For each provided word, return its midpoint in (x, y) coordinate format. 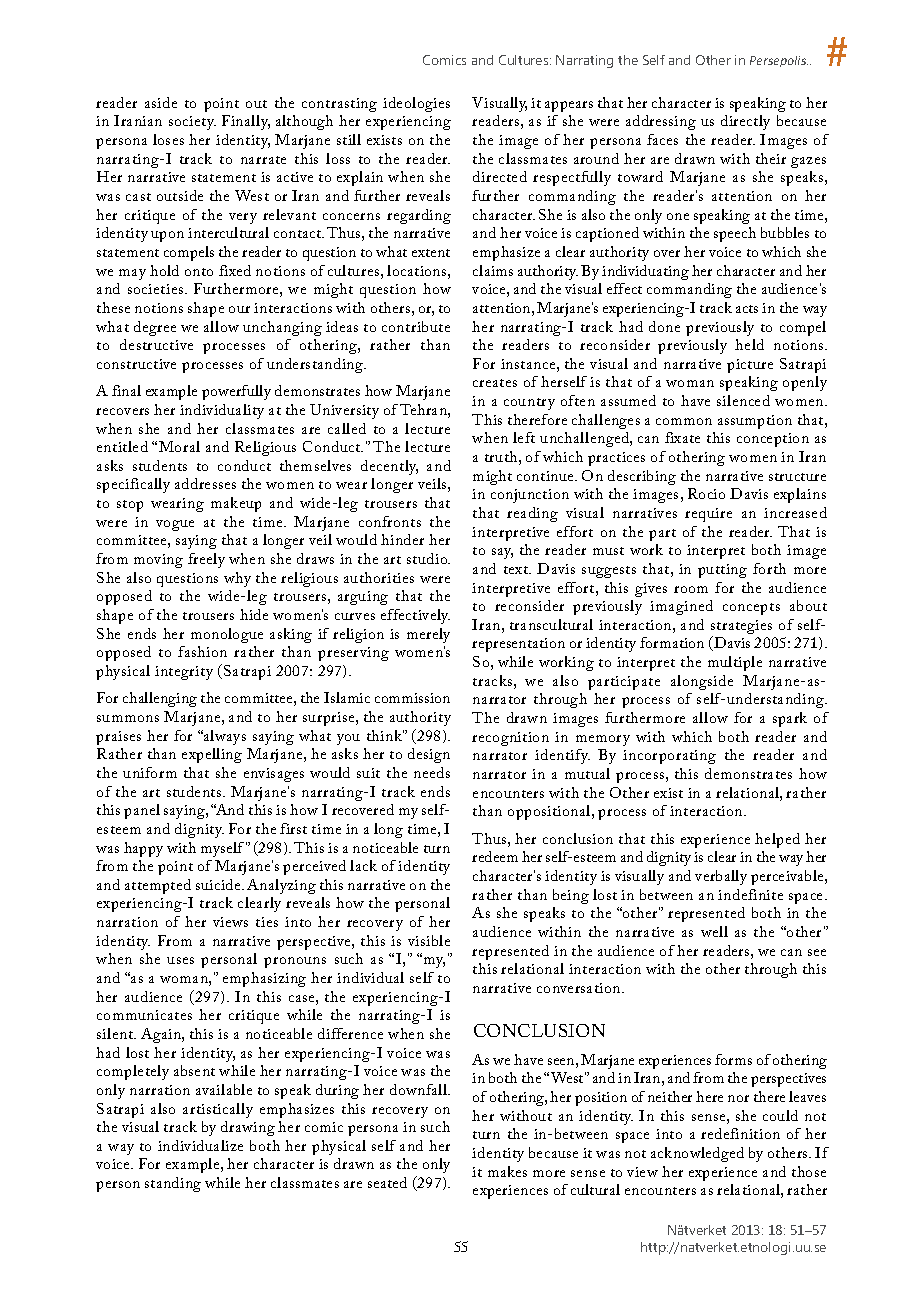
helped (777, 840)
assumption (755, 422)
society (192, 123)
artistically (218, 1110)
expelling (212, 755)
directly (745, 122)
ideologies (416, 104)
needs (432, 772)
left (524, 437)
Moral (179, 446)
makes (507, 1171)
